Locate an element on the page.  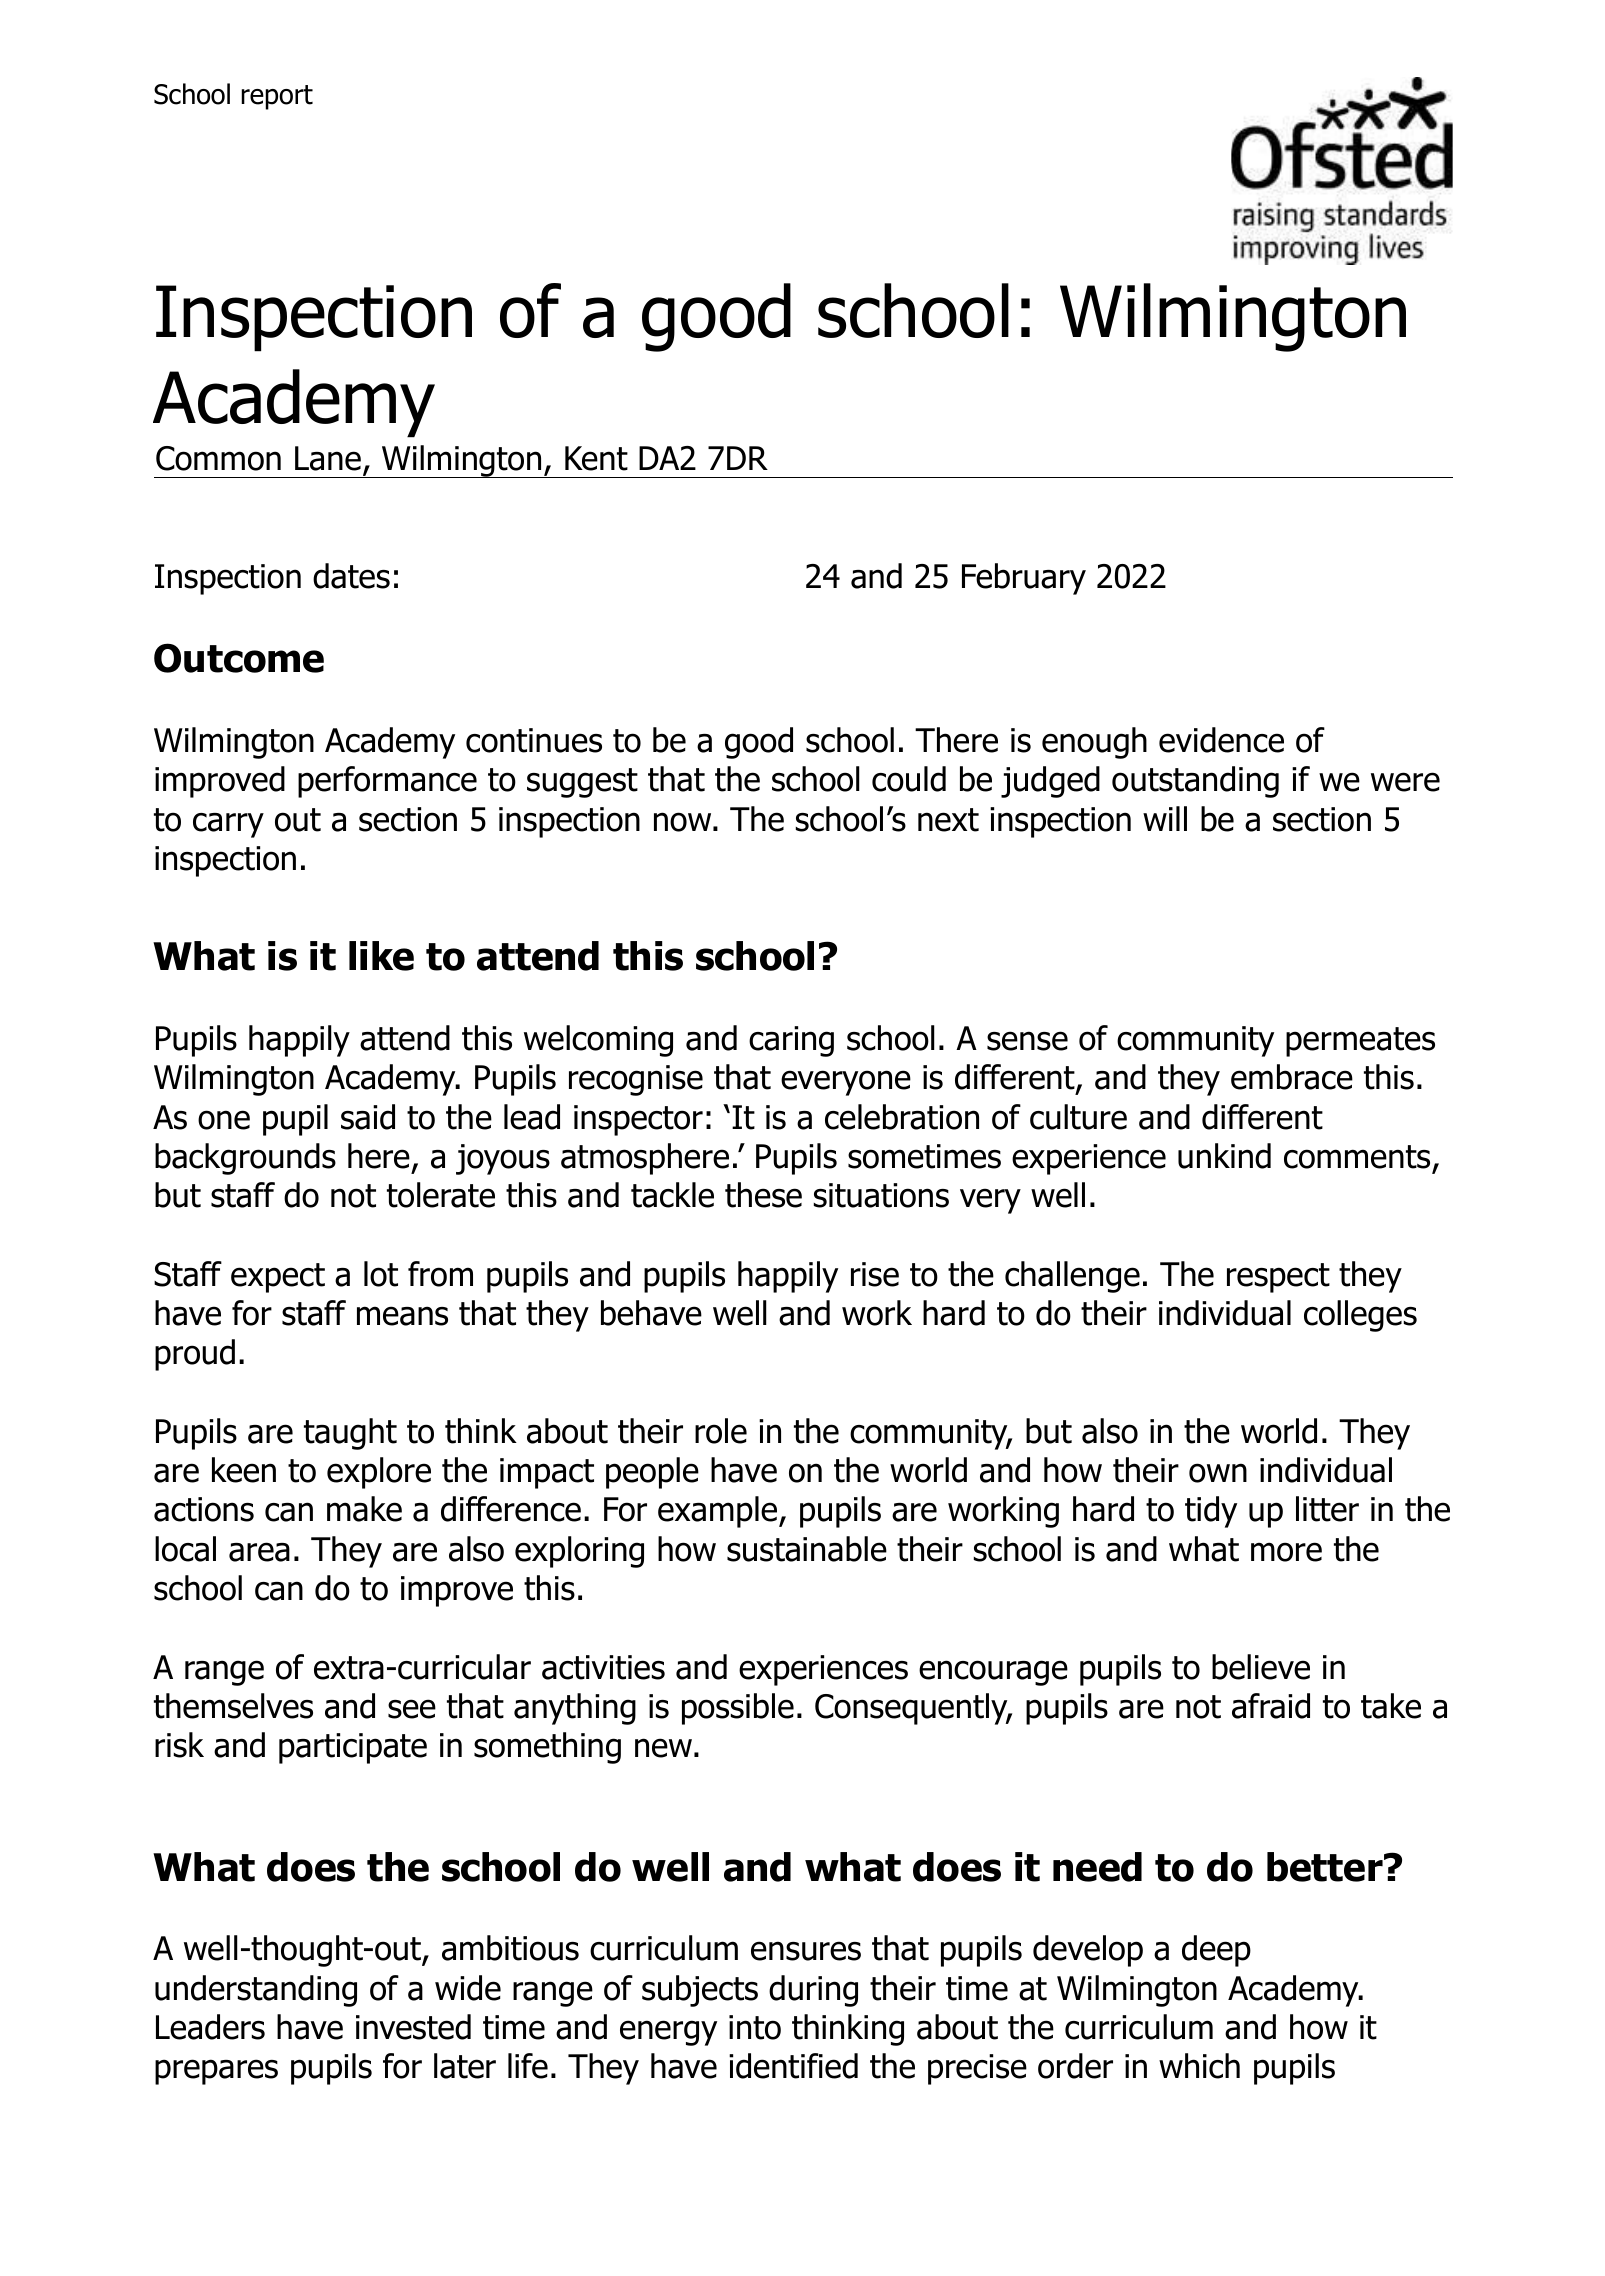
report is located at coordinates (277, 97).
